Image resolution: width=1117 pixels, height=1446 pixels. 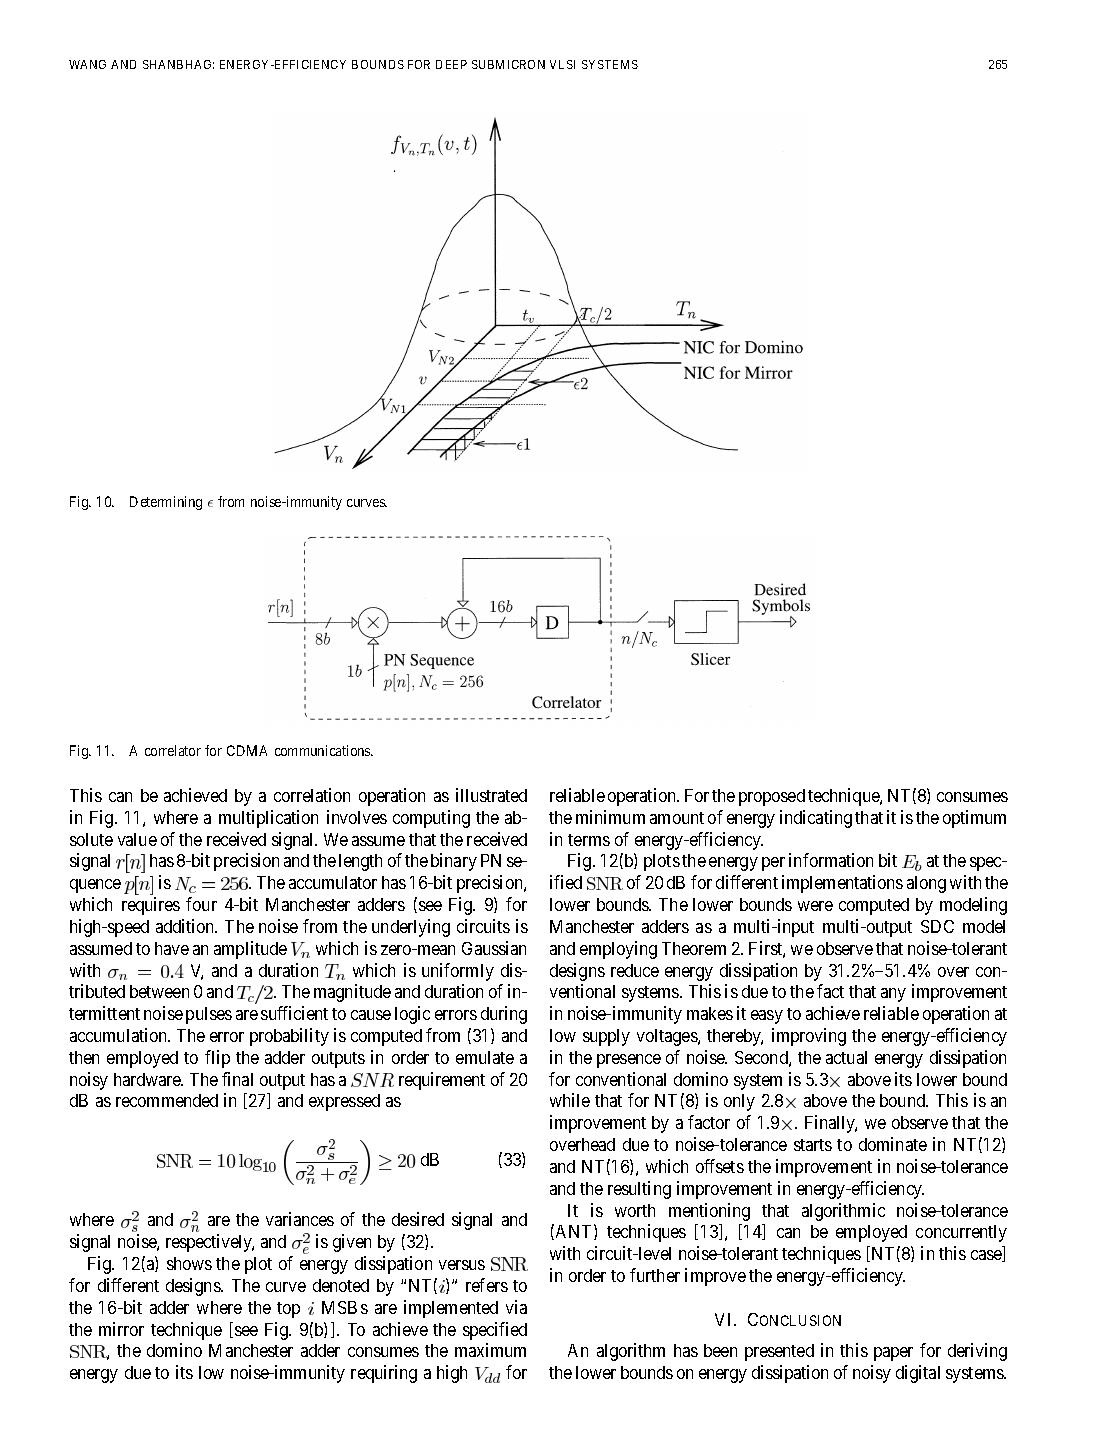 I want to click on shows, so click(x=189, y=1263).
